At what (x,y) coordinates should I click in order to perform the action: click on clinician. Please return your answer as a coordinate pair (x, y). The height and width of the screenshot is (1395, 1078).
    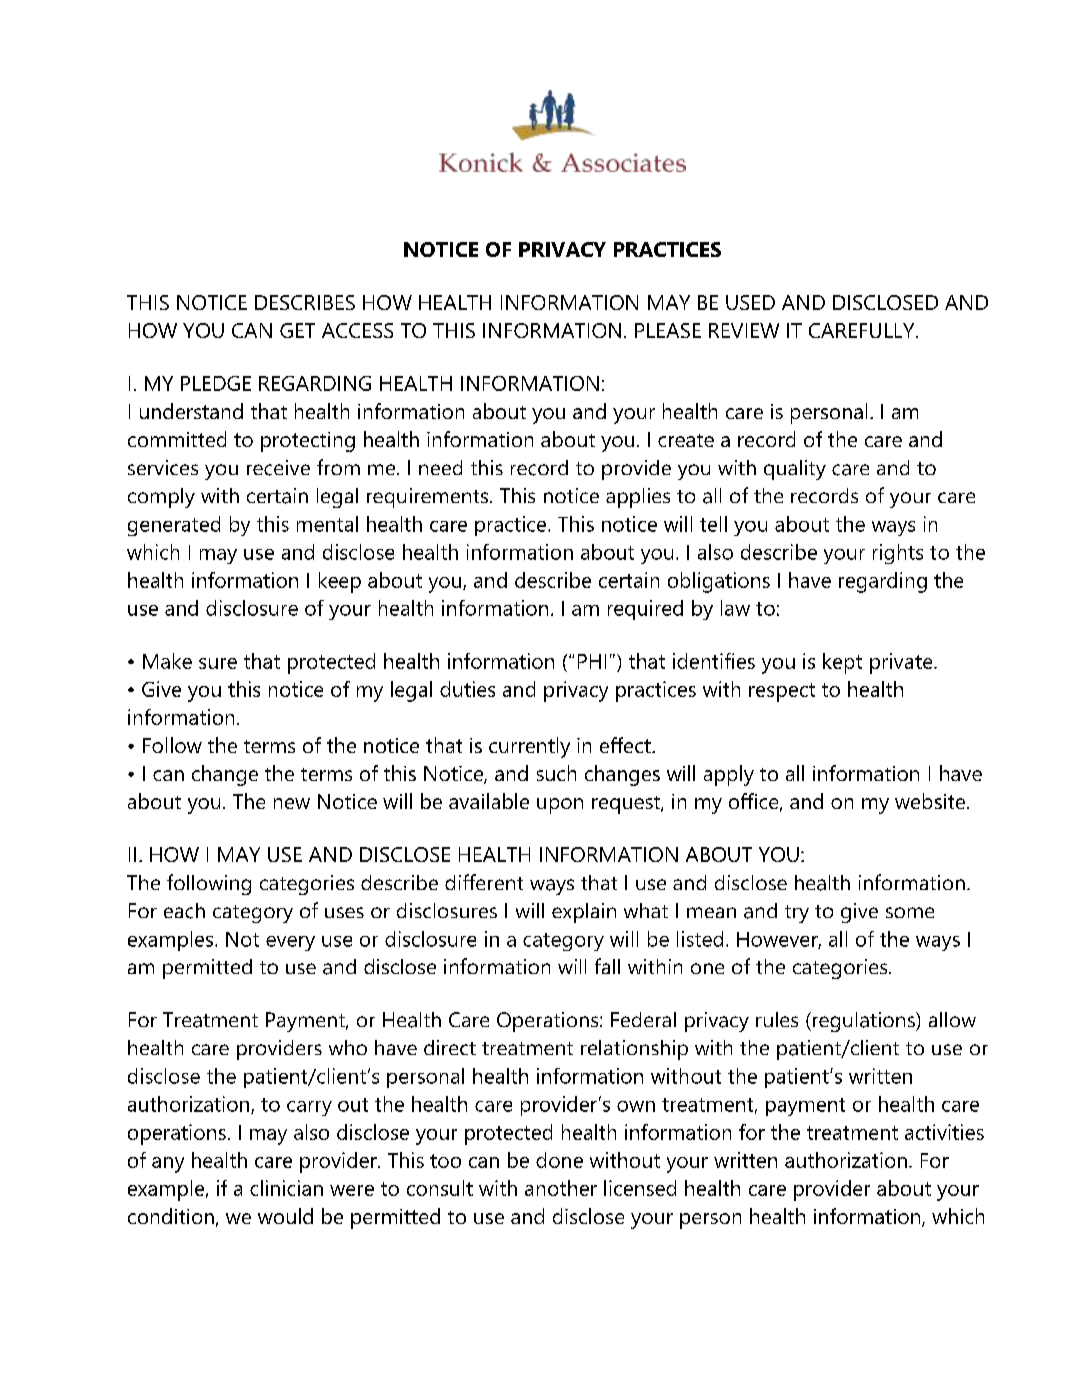
    Looking at the image, I should click on (286, 1188).
